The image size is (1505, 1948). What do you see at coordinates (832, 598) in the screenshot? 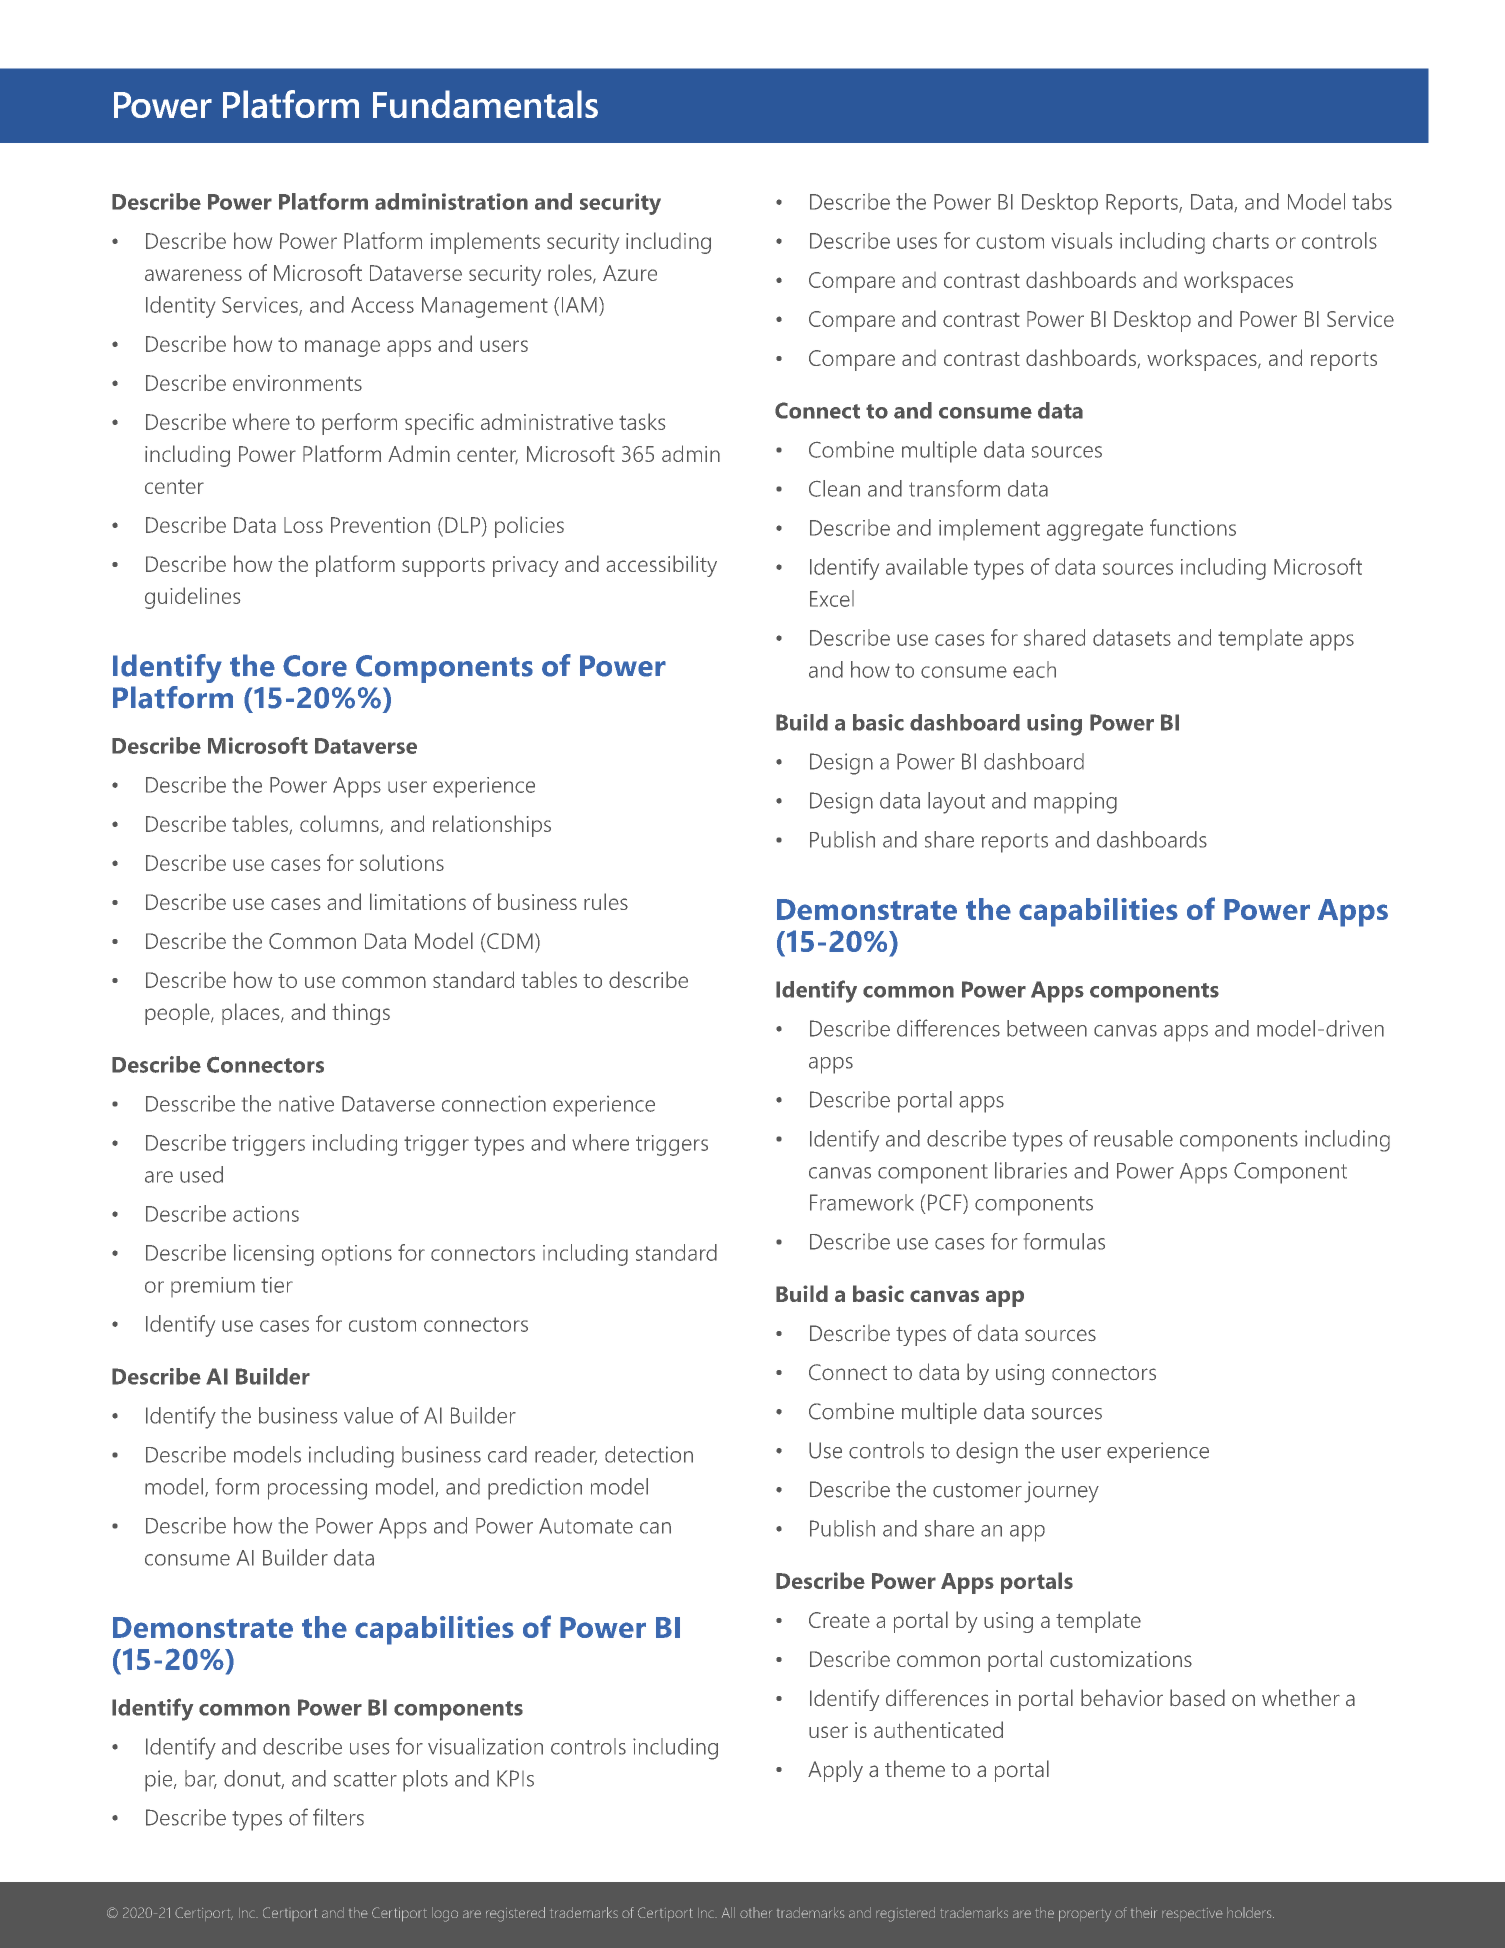
I see `Excel` at bounding box center [832, 598].
